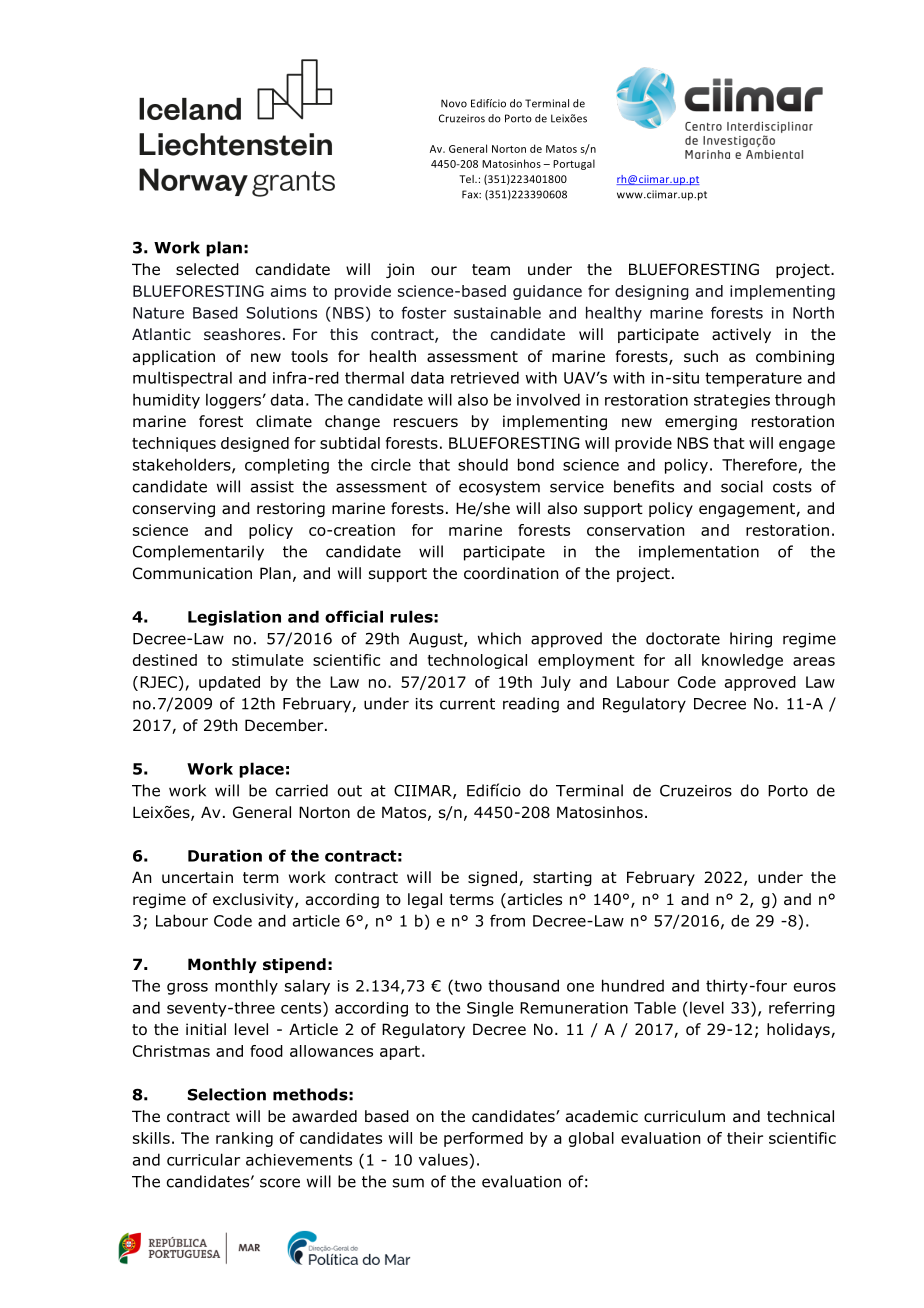  Describe the element at coordinates (244, 1139) in the document. I see `ranking` at that location.
